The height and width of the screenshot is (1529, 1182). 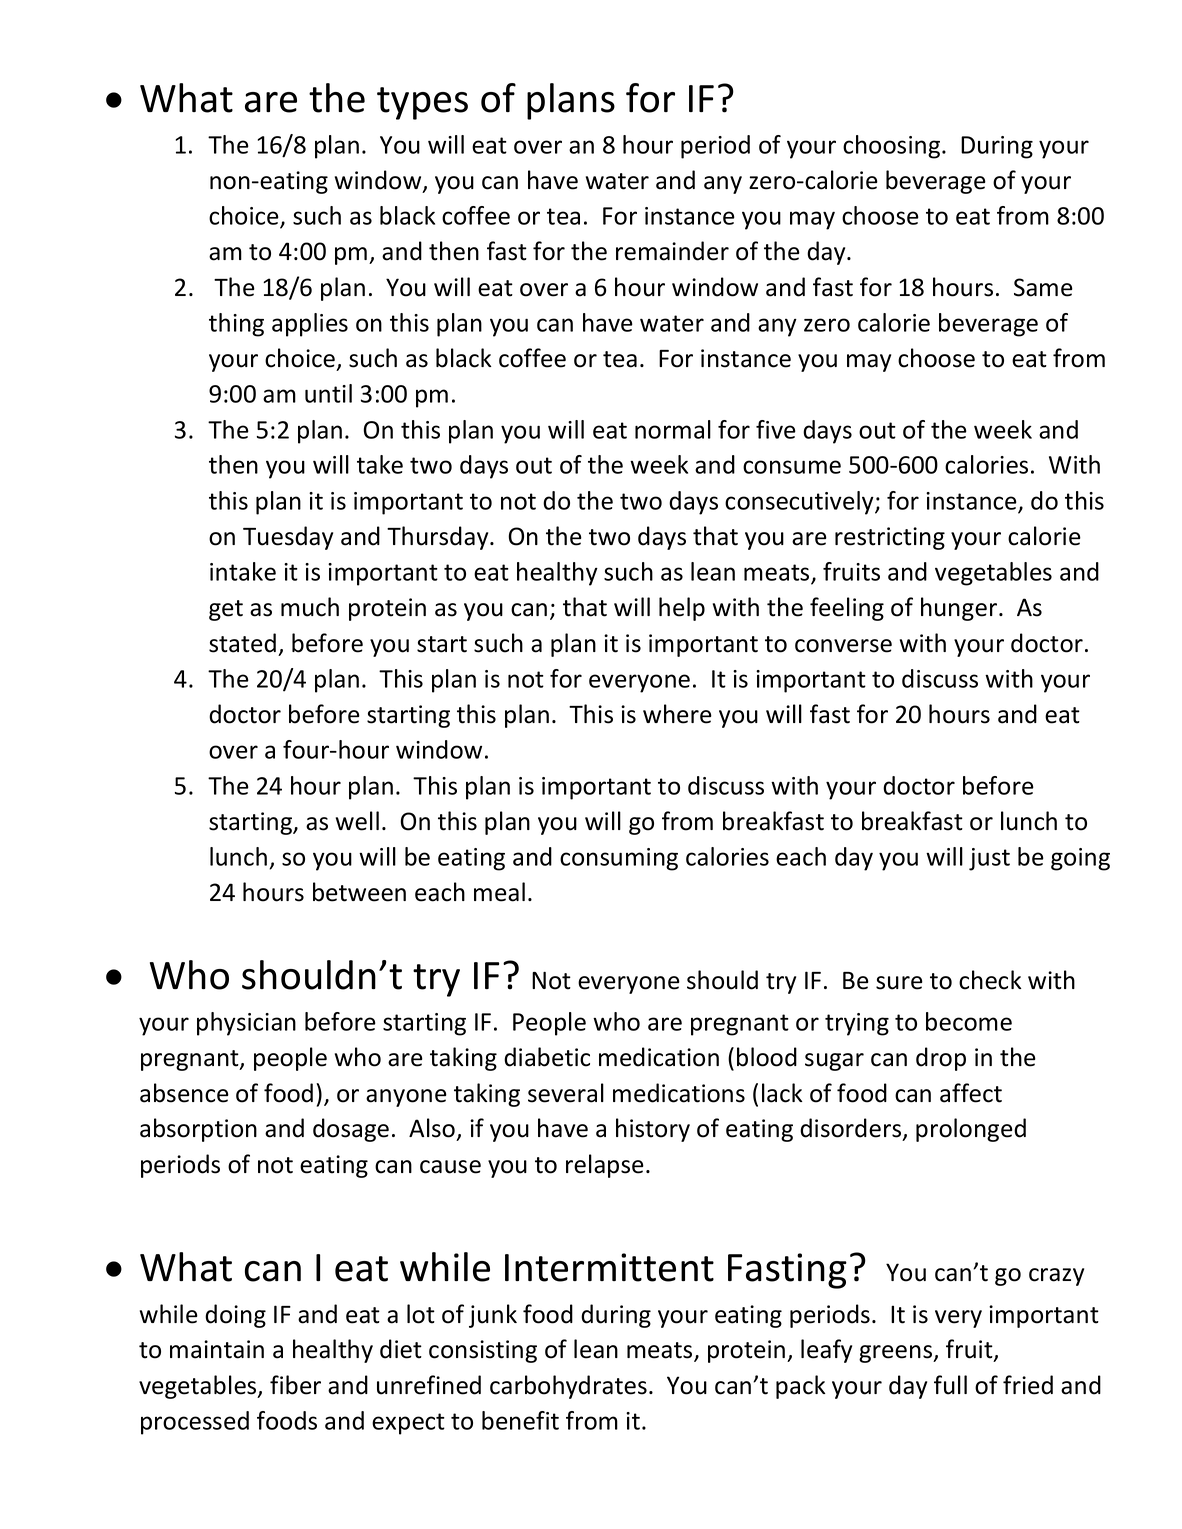 I want to click on just, so click(x=989, y=859).
